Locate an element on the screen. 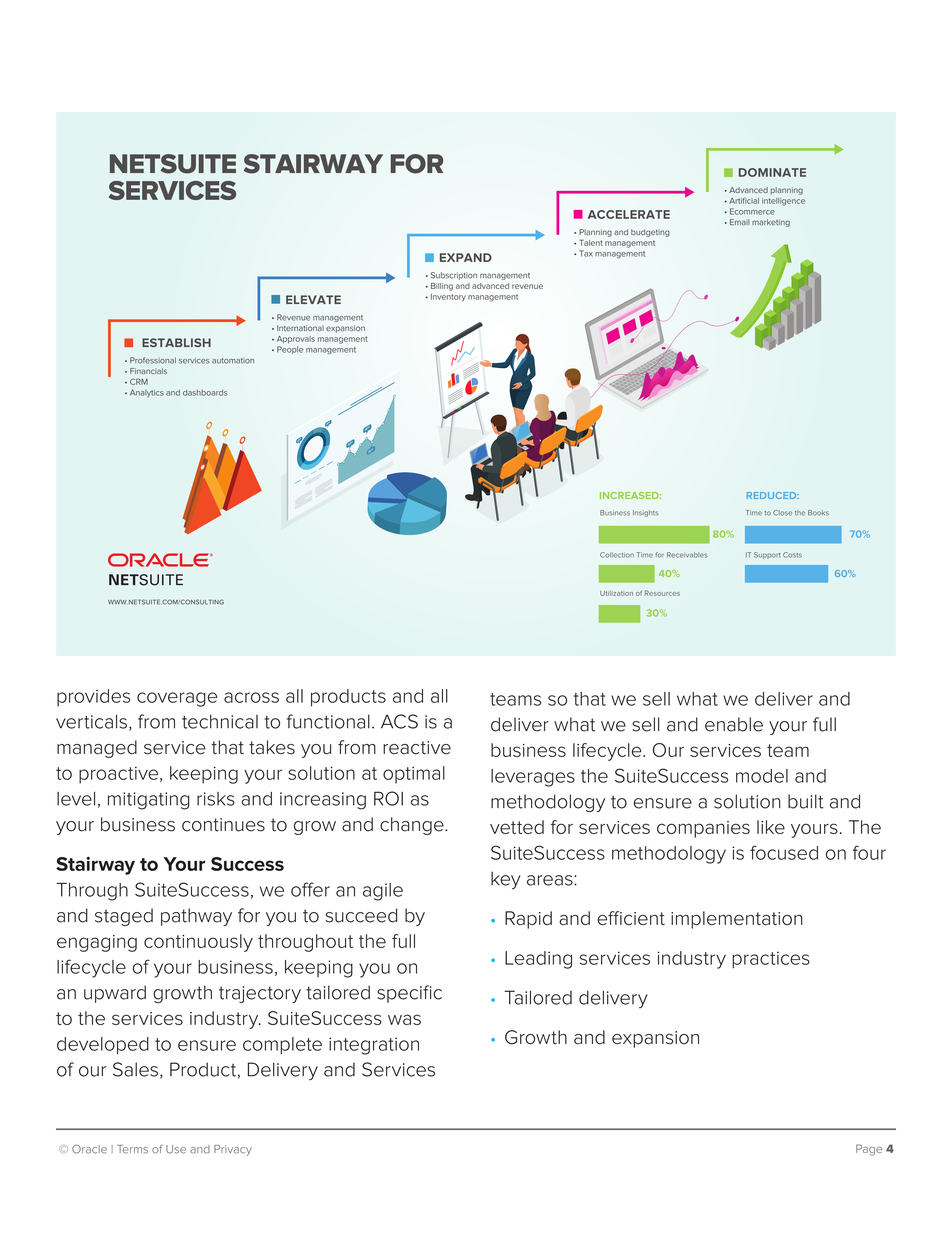  model is located at coordinates (762, 776).
